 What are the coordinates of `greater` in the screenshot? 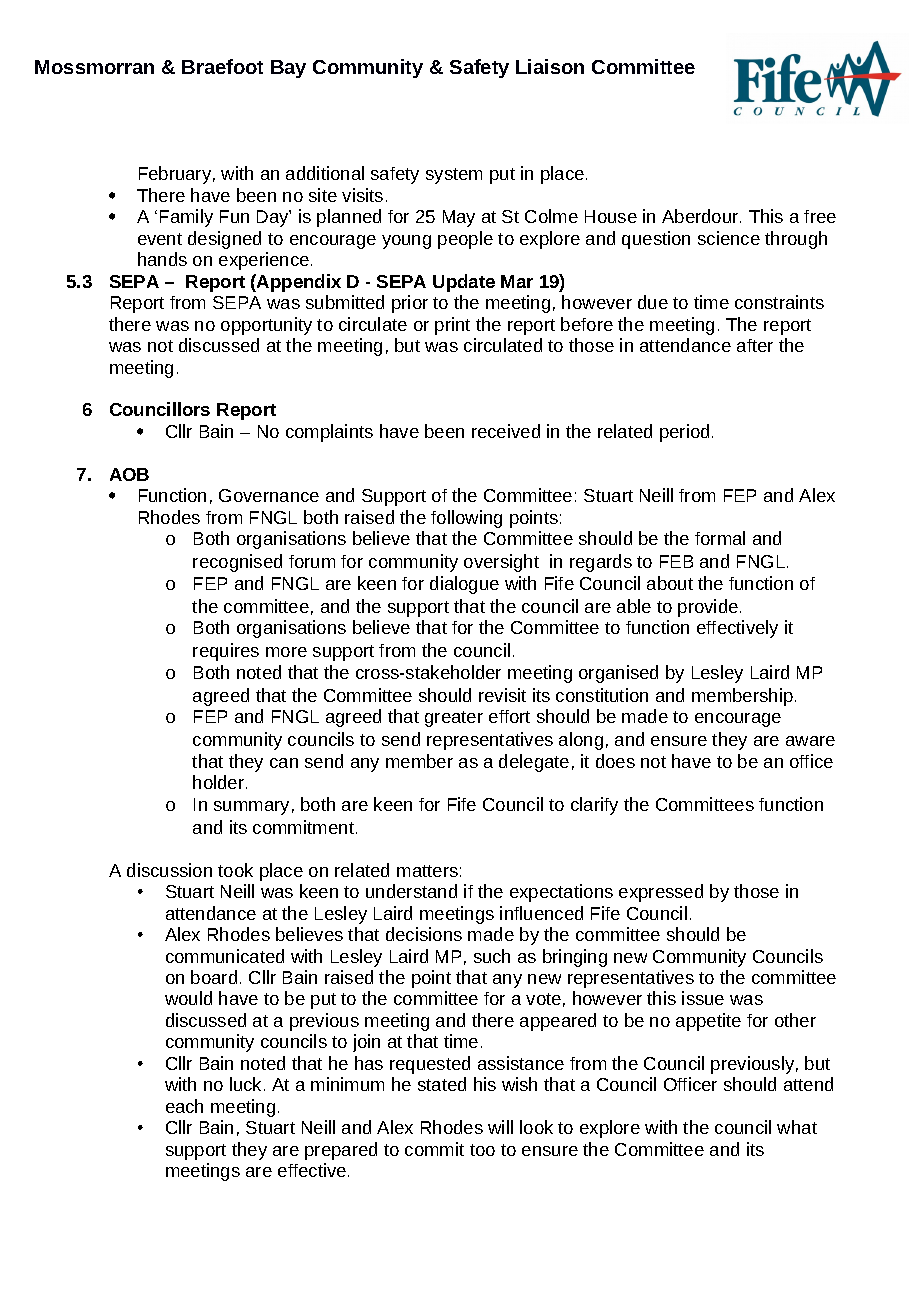 It's located at (454, 719).
